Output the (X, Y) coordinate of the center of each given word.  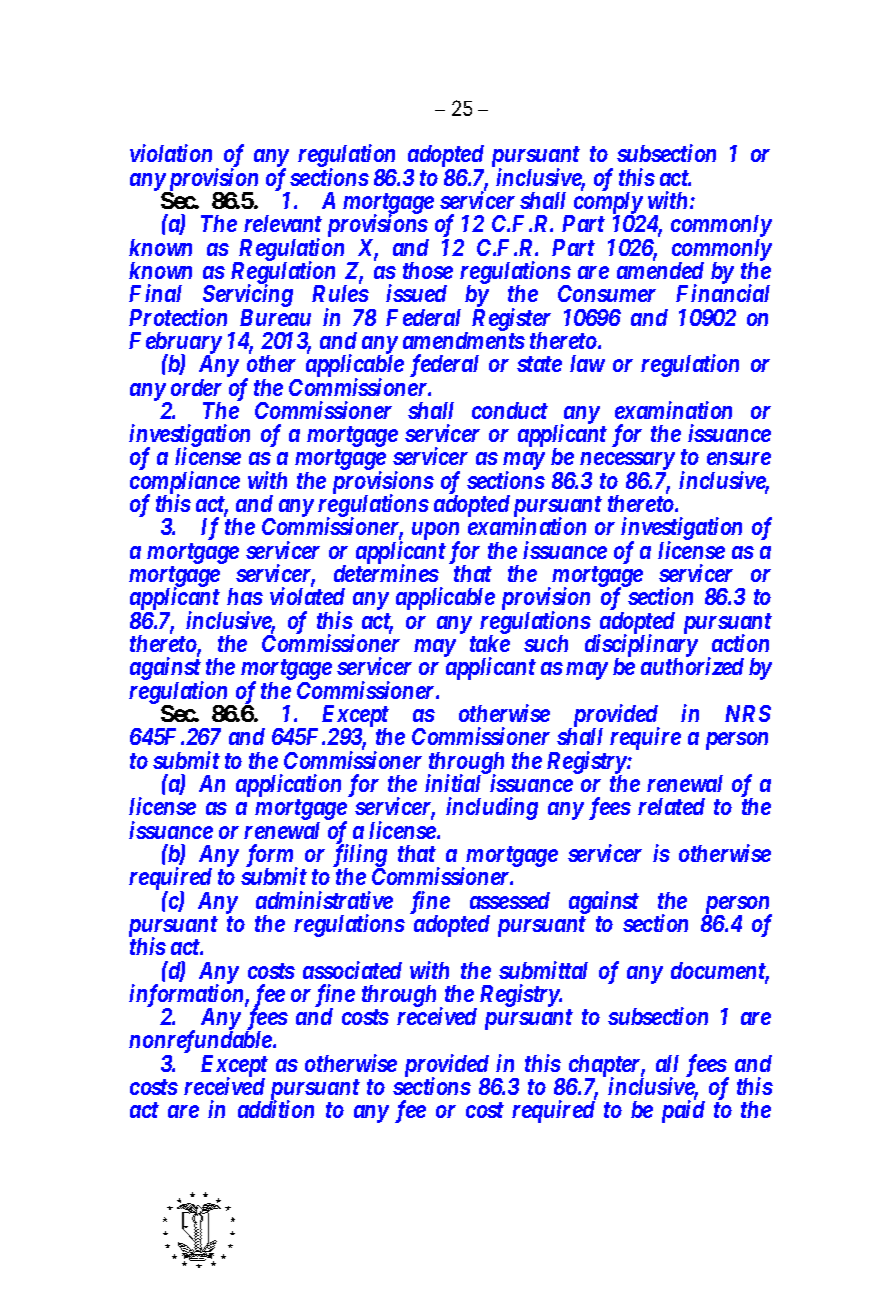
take (490, 643)
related (671, 806)
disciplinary (641, 647)
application (288, 787)
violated (307, 596)
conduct (510, 410)
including (492, 808)
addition (276, 1109)
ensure (739, 459)
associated (352, 970)
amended (660, 270)
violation (171, 153)
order (196, 387)
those (428, 270)
